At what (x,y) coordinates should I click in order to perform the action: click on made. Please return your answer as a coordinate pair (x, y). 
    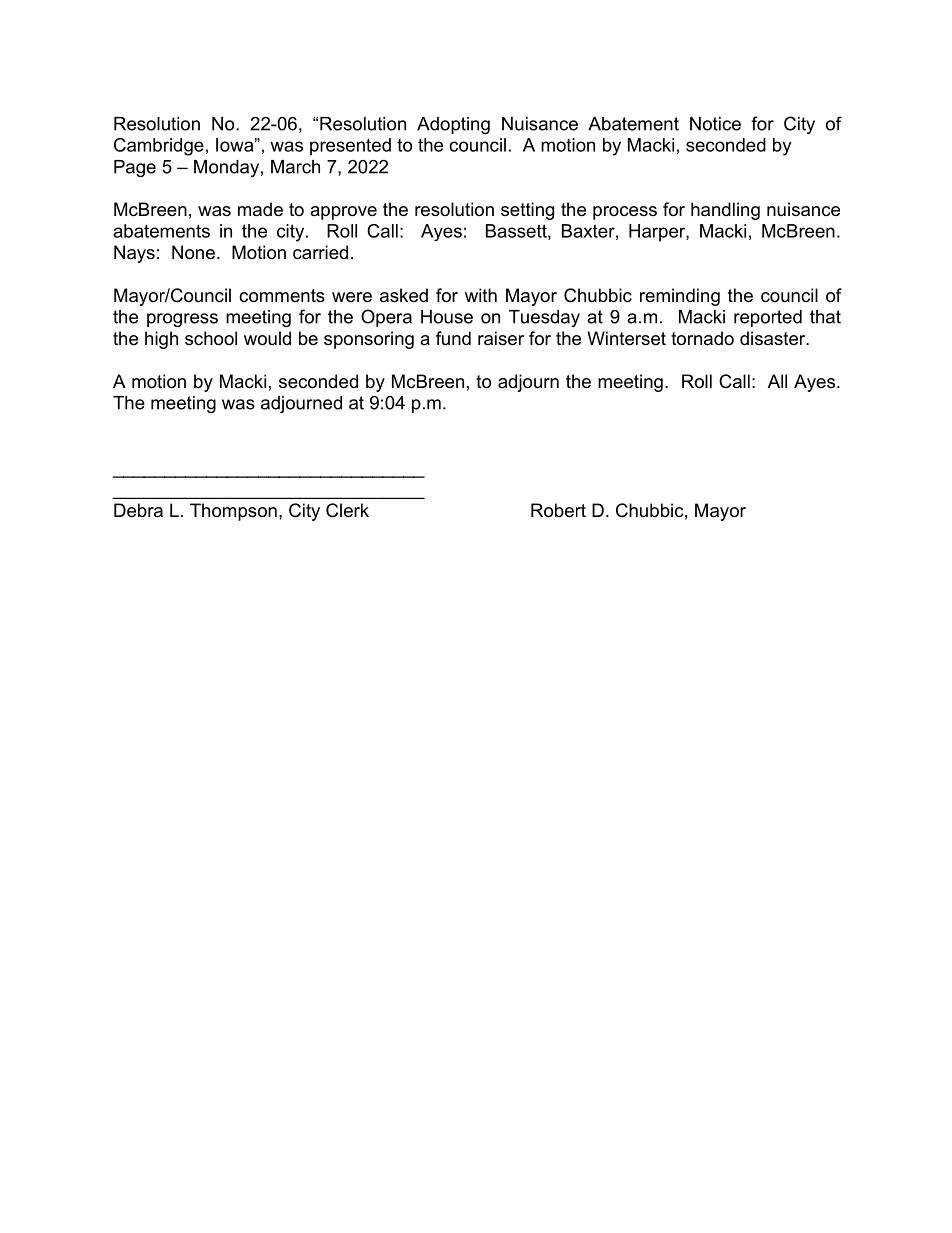
    Looking at the image, I should click on (260, 209).
